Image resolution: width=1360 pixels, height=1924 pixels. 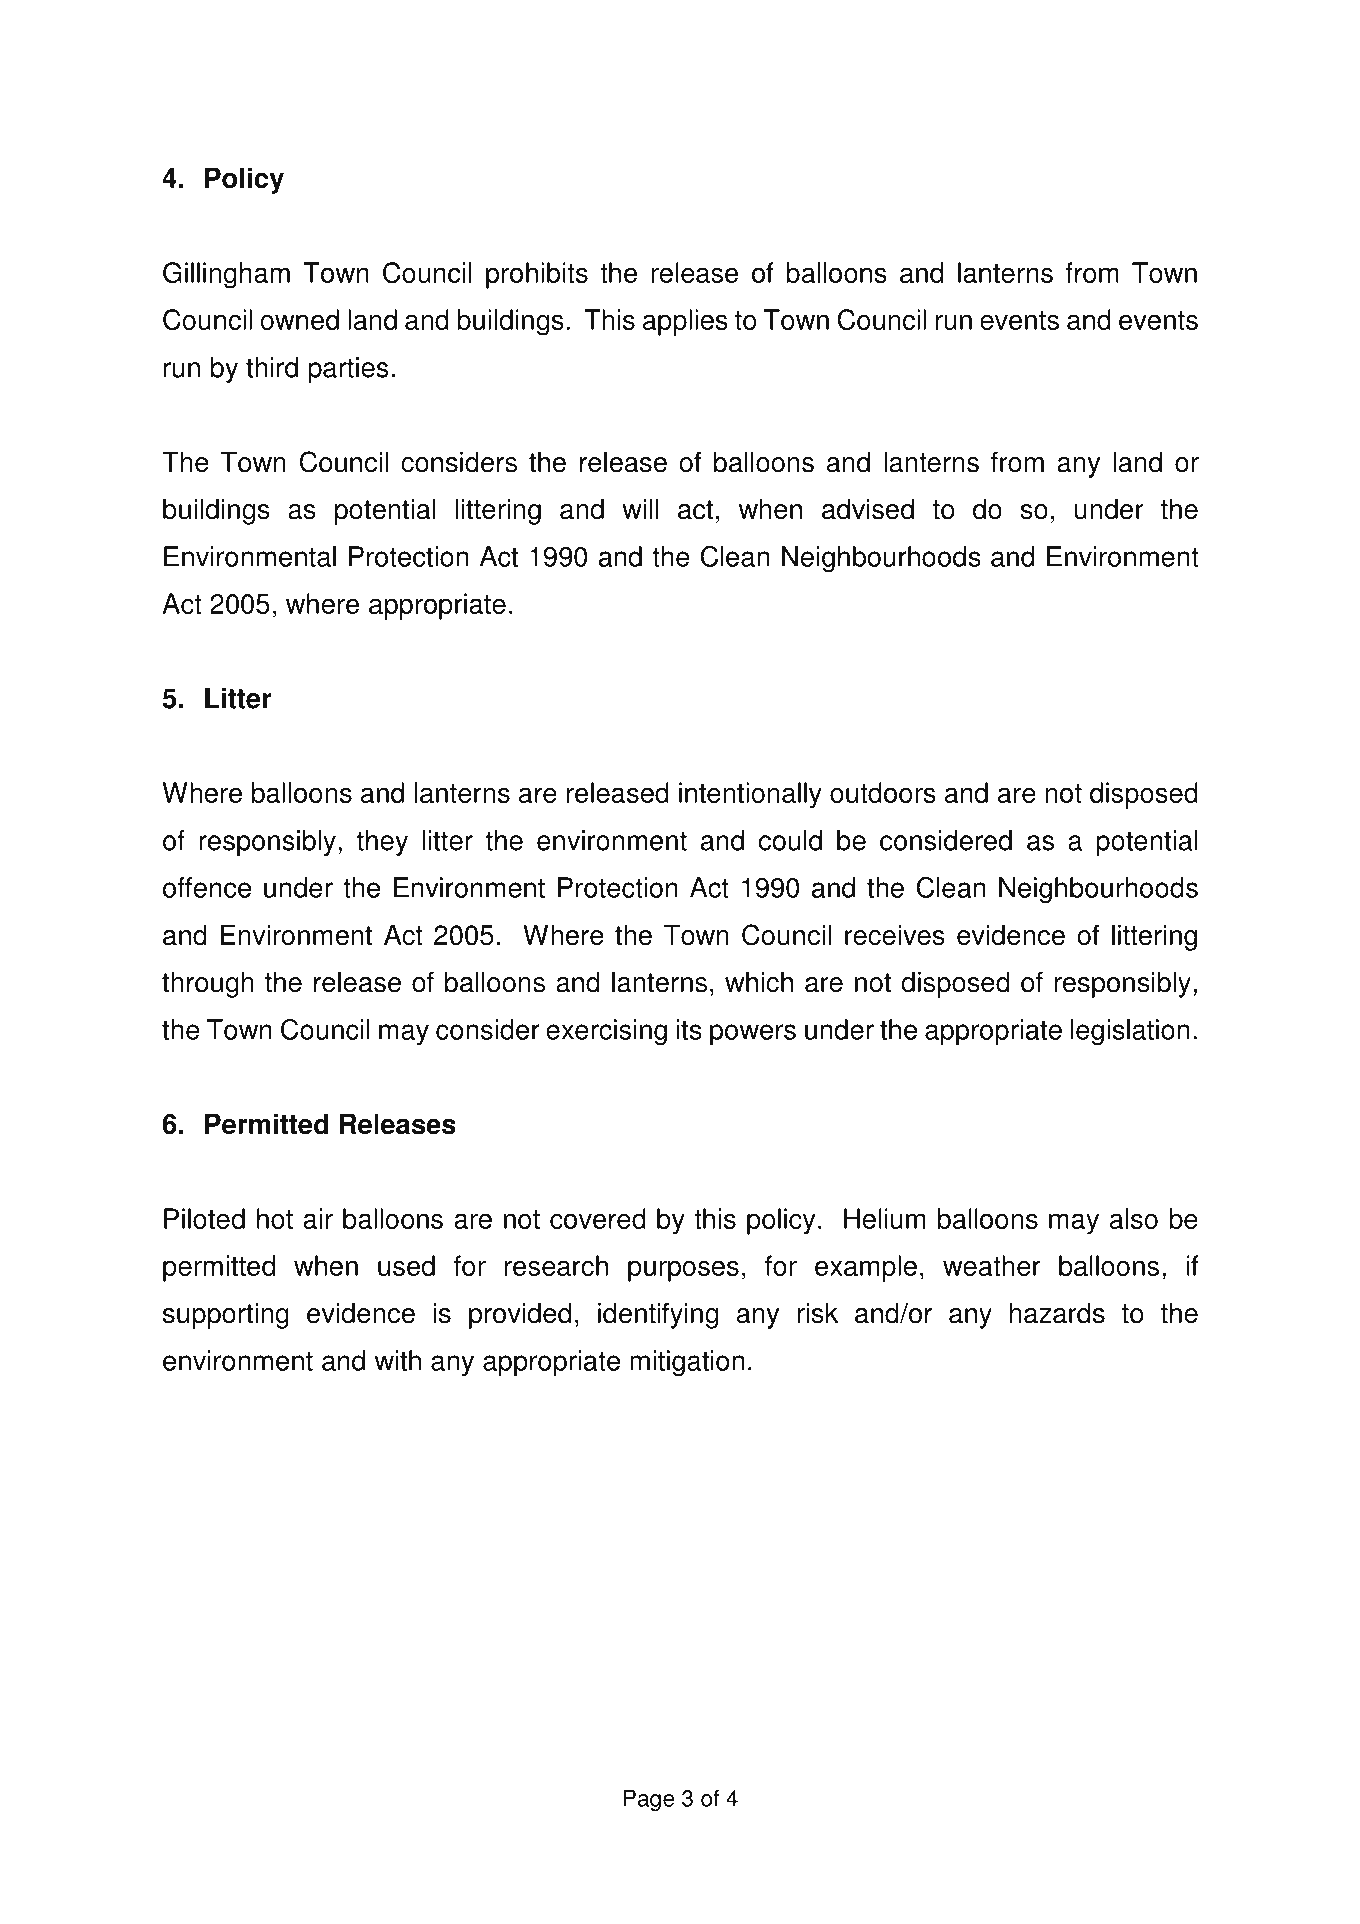 I want to click on outdoors, so click(x=883, y=792).
